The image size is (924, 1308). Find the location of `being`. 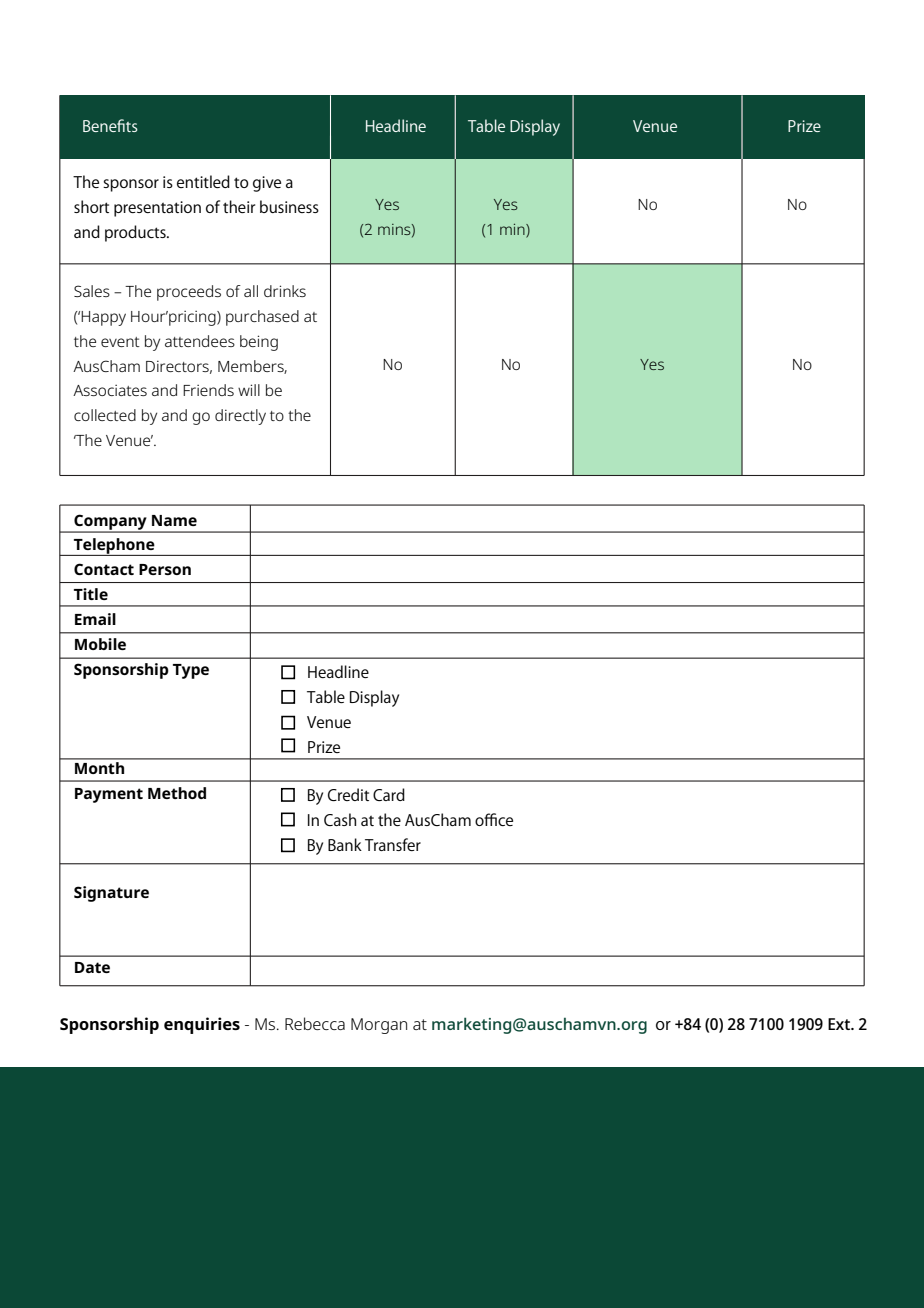

being is located at coordinates (259, 343).
